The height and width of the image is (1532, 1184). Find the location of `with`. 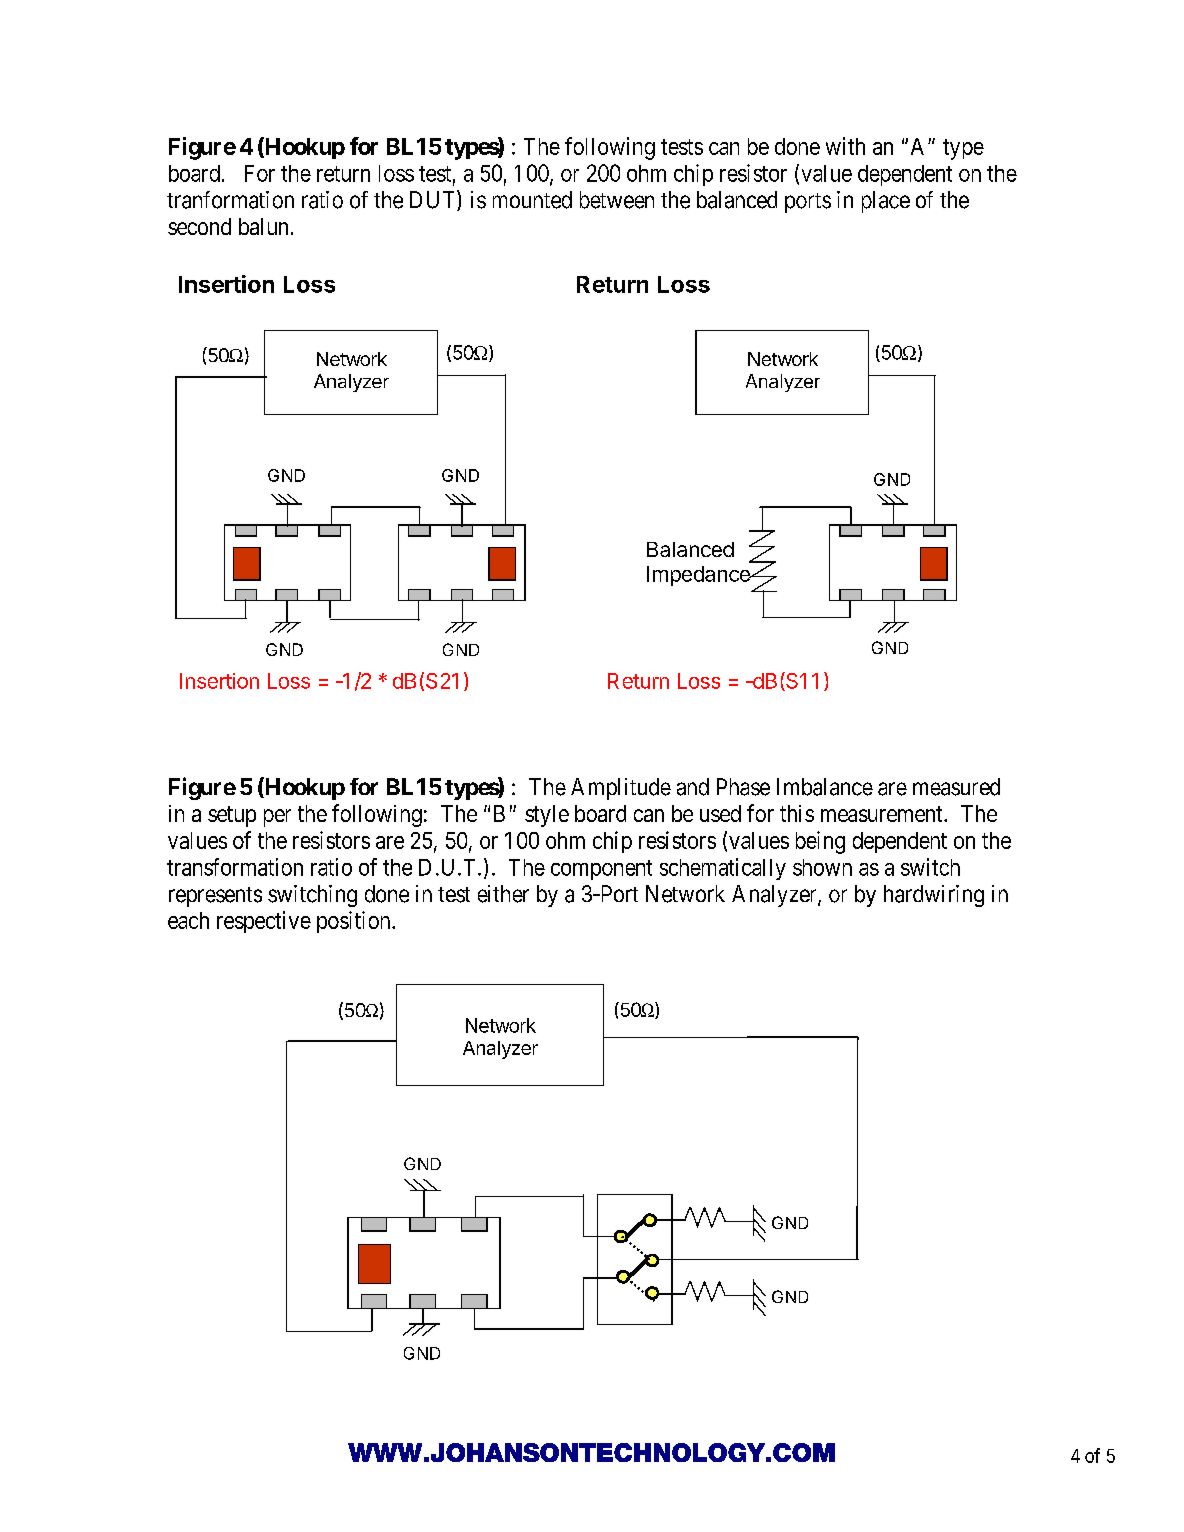

with is located at coordinates (845, 146).
